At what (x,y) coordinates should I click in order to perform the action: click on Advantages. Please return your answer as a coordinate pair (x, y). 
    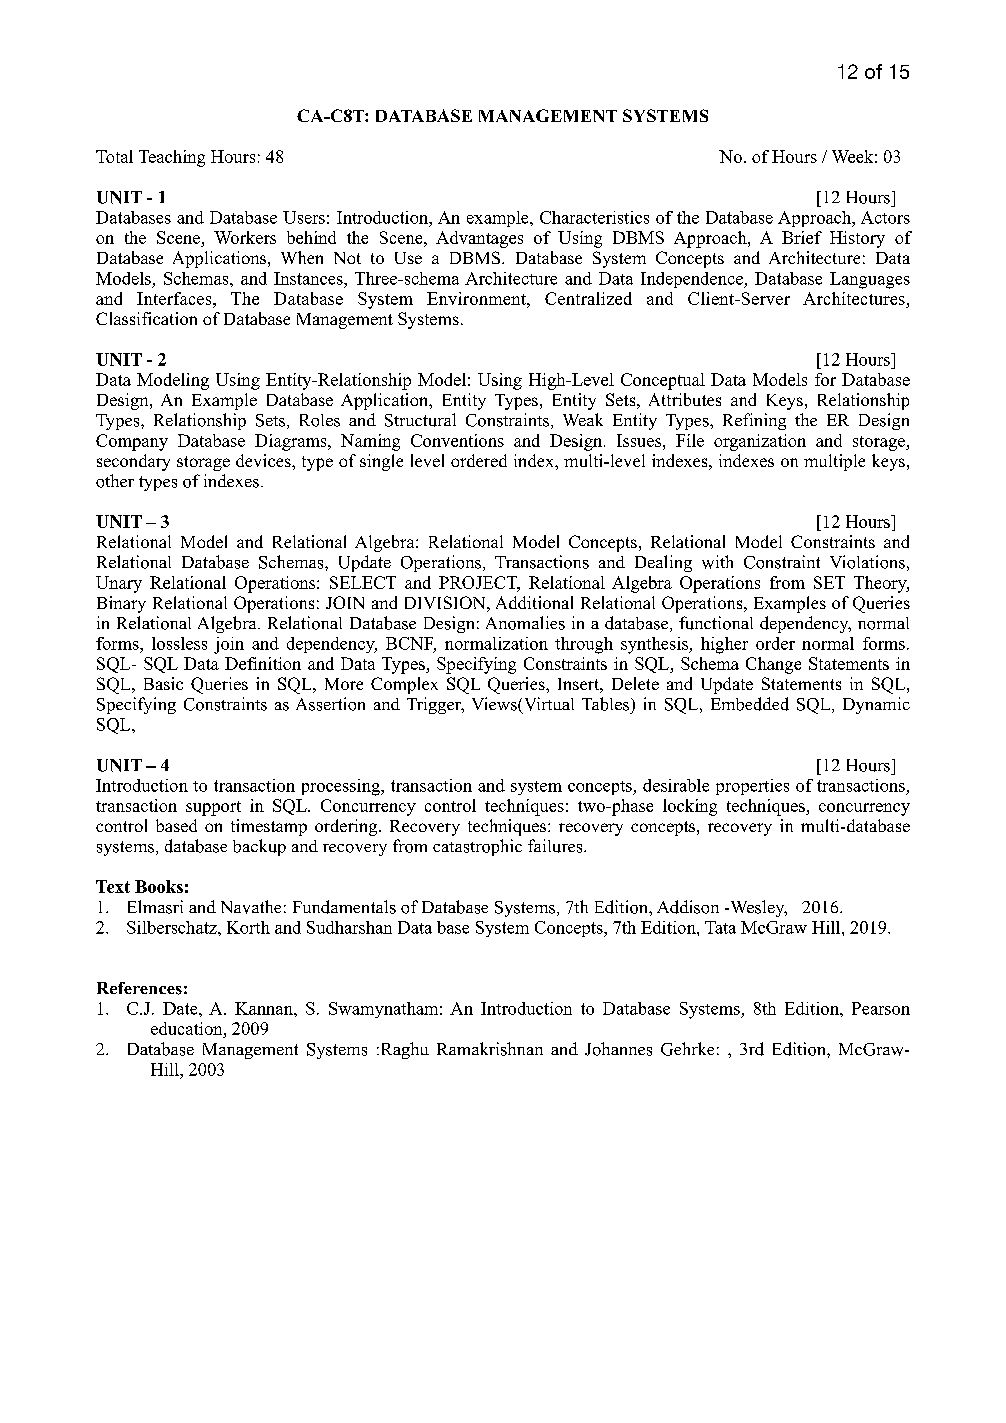
    Looking at the image, I should click on (479, 239).
